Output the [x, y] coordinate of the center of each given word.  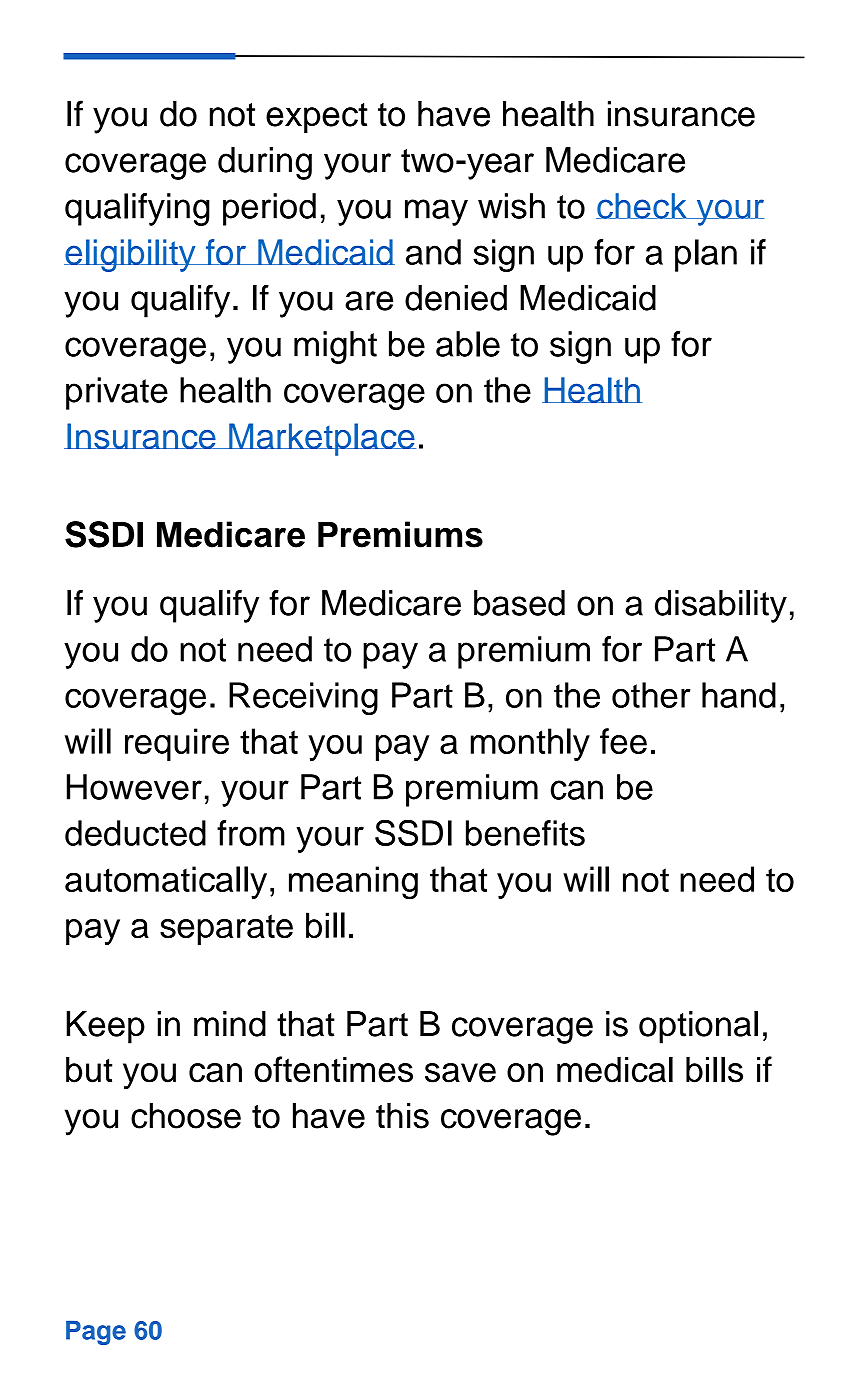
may [436, 212]
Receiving [303, 698]
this [402, 1116]
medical [615, 1069]
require [177, 744]
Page [96, 1333]
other [651, 695]
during [265, 163]
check [642, 206]
